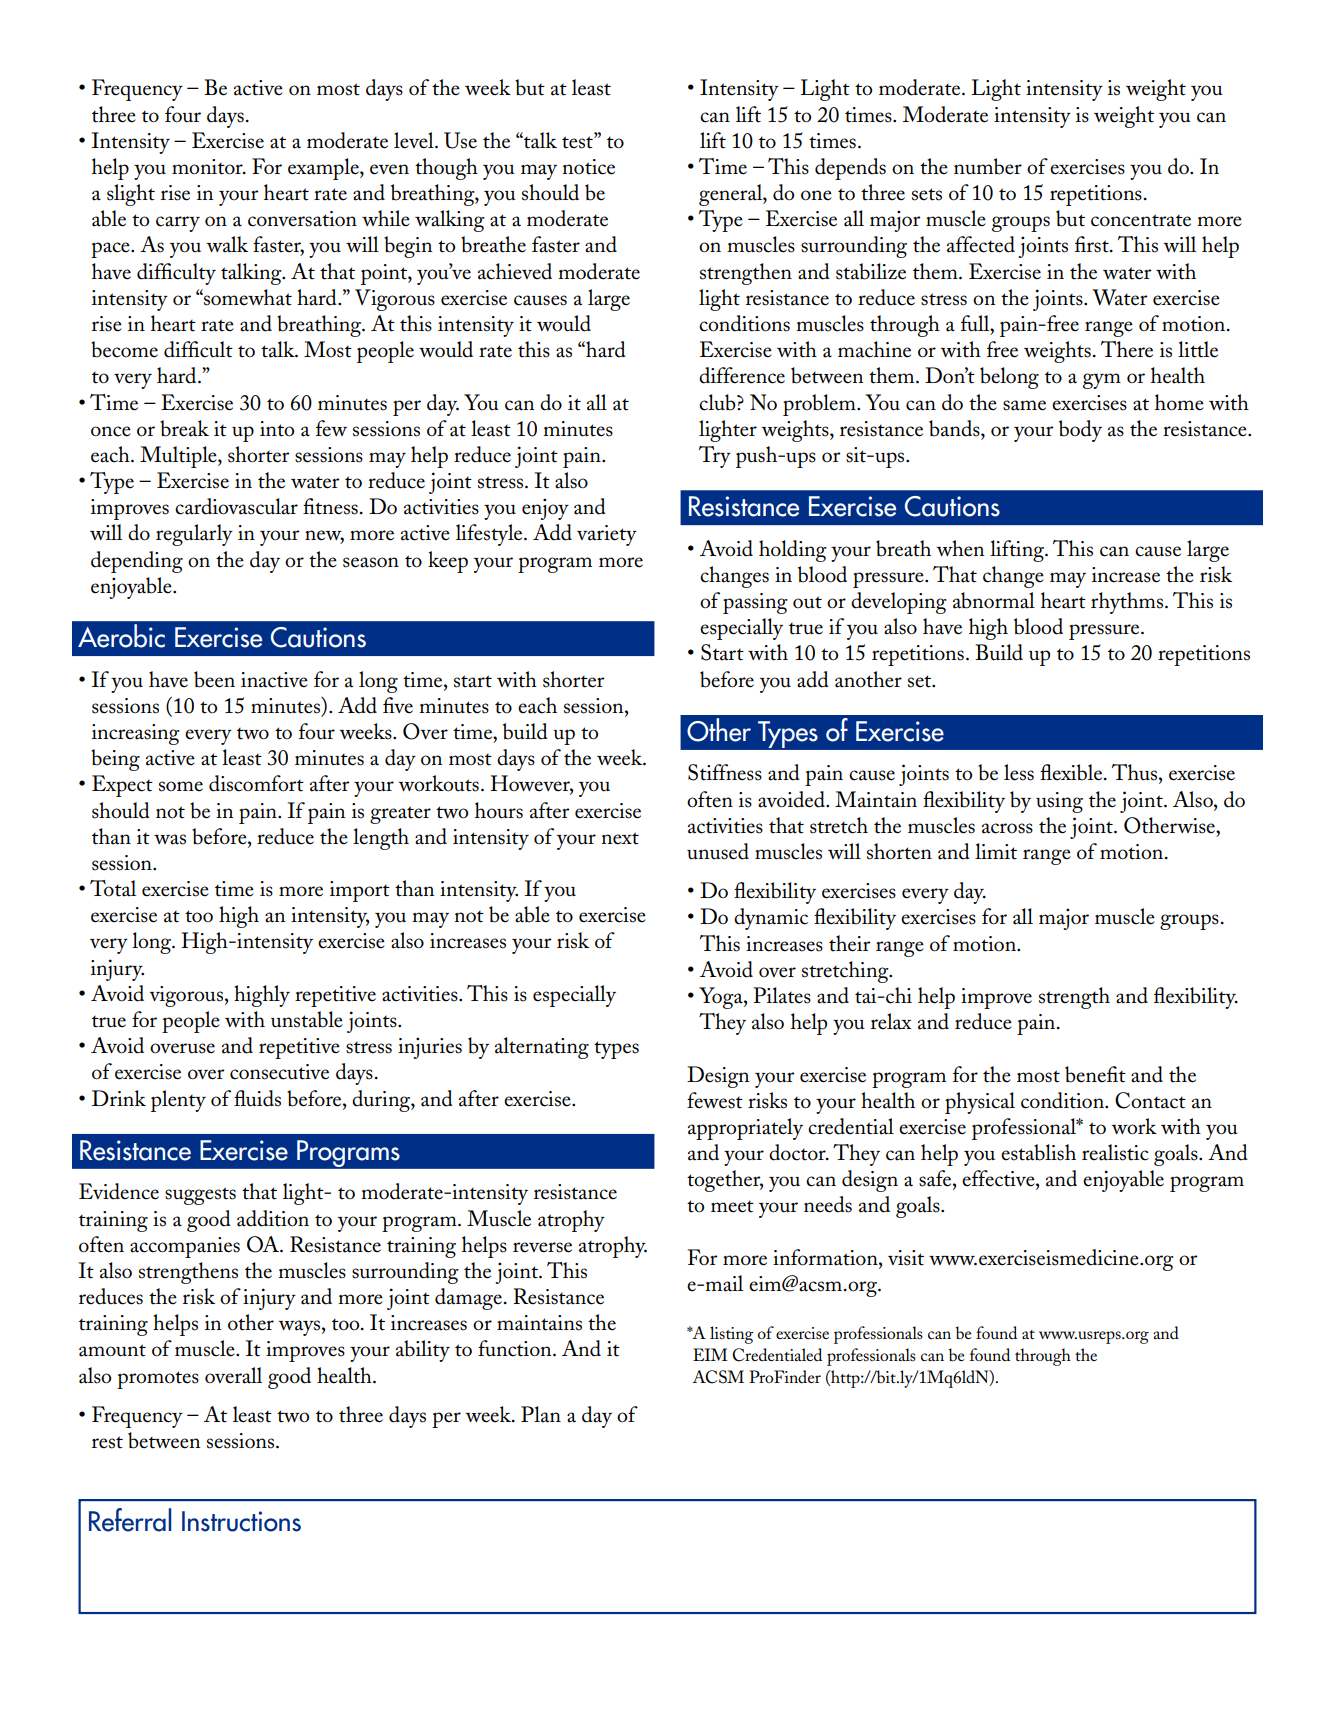 This screenshot has height=1728, width=1335. Describe the element at coordinates (1059, 802) in the screenshot. I see `using` at that location.
